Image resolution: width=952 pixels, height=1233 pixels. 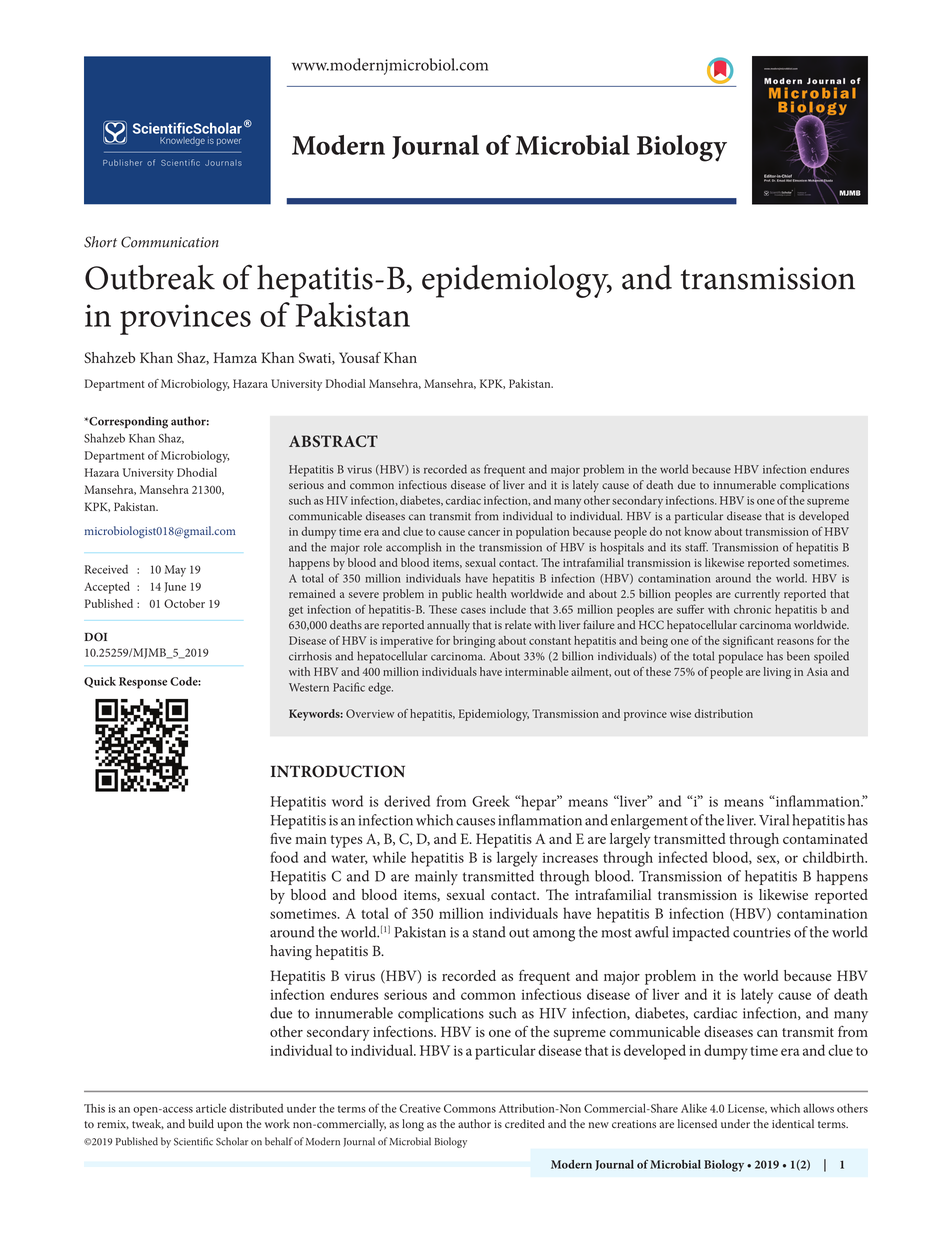 What do you see at coordinates (150, 277) in the image?
I see `Outbreak` at bounding box center [150, 277].
